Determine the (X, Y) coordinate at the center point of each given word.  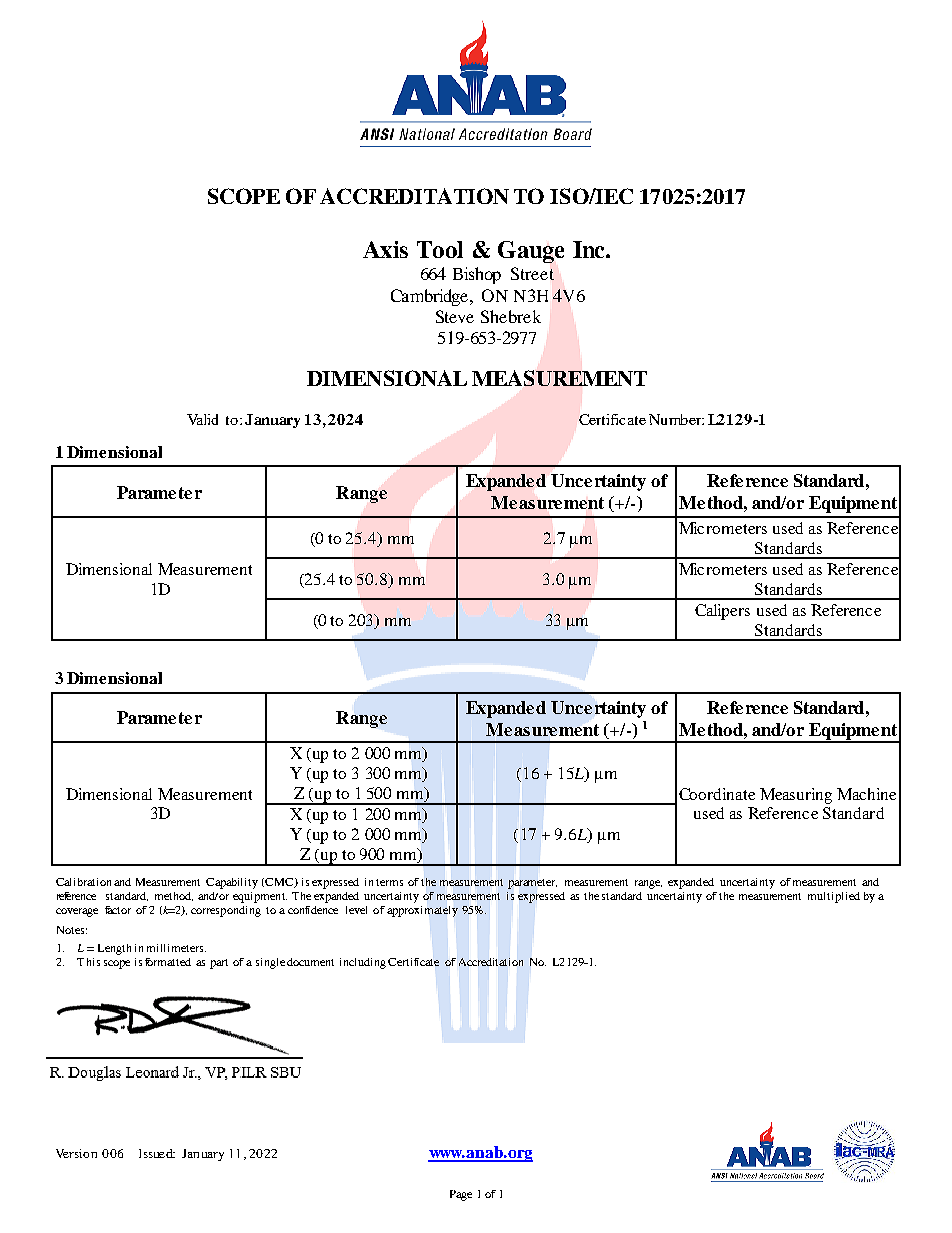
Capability (232, 883)
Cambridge (431, 297)
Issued (157, 1153)
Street (532, 273)
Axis (385, 249)
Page (461, 1195)
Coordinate (717, 794)
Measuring (796, 796)
